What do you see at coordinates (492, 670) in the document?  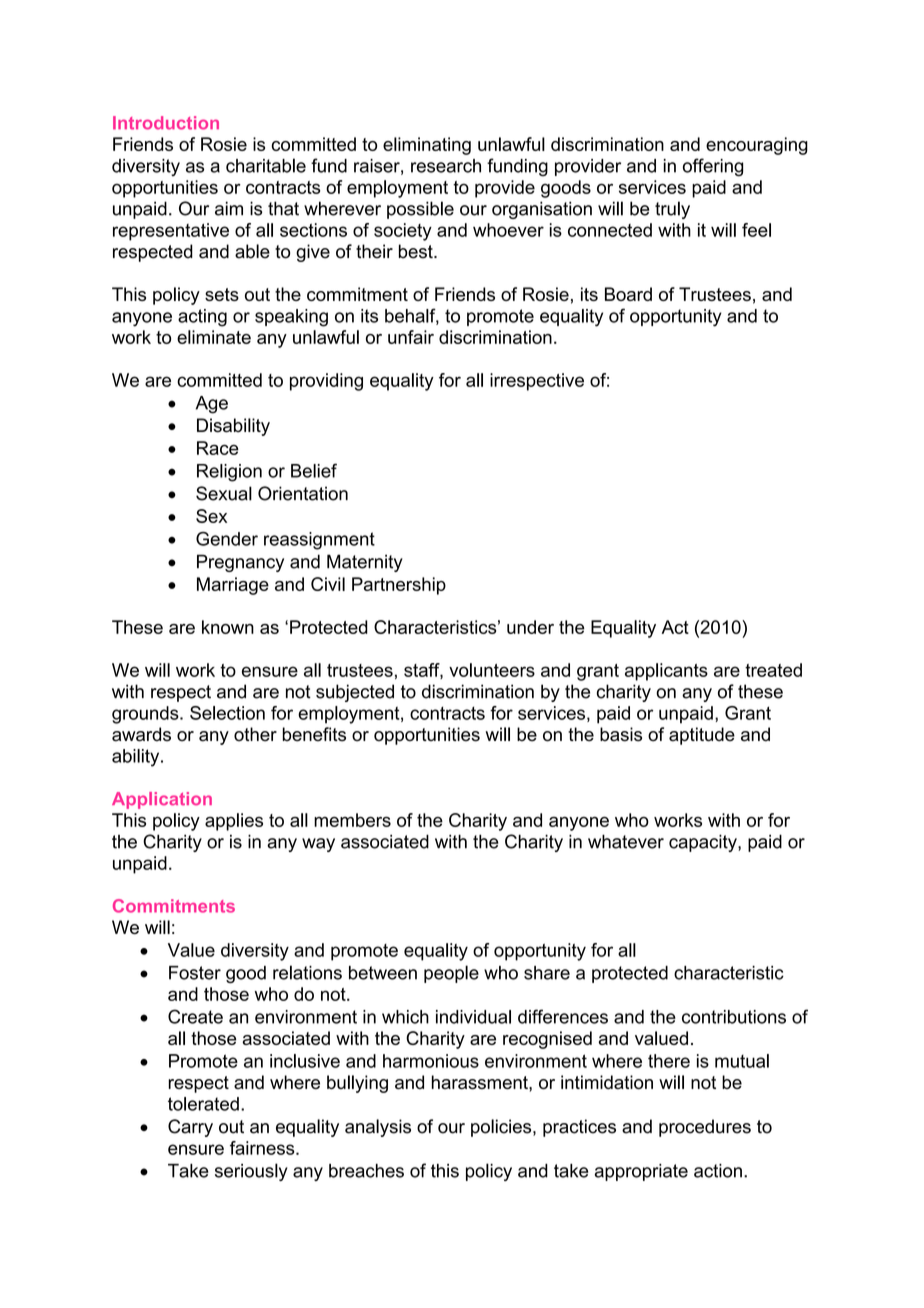 I see `volunteers` at bounding box center [492, 670].
